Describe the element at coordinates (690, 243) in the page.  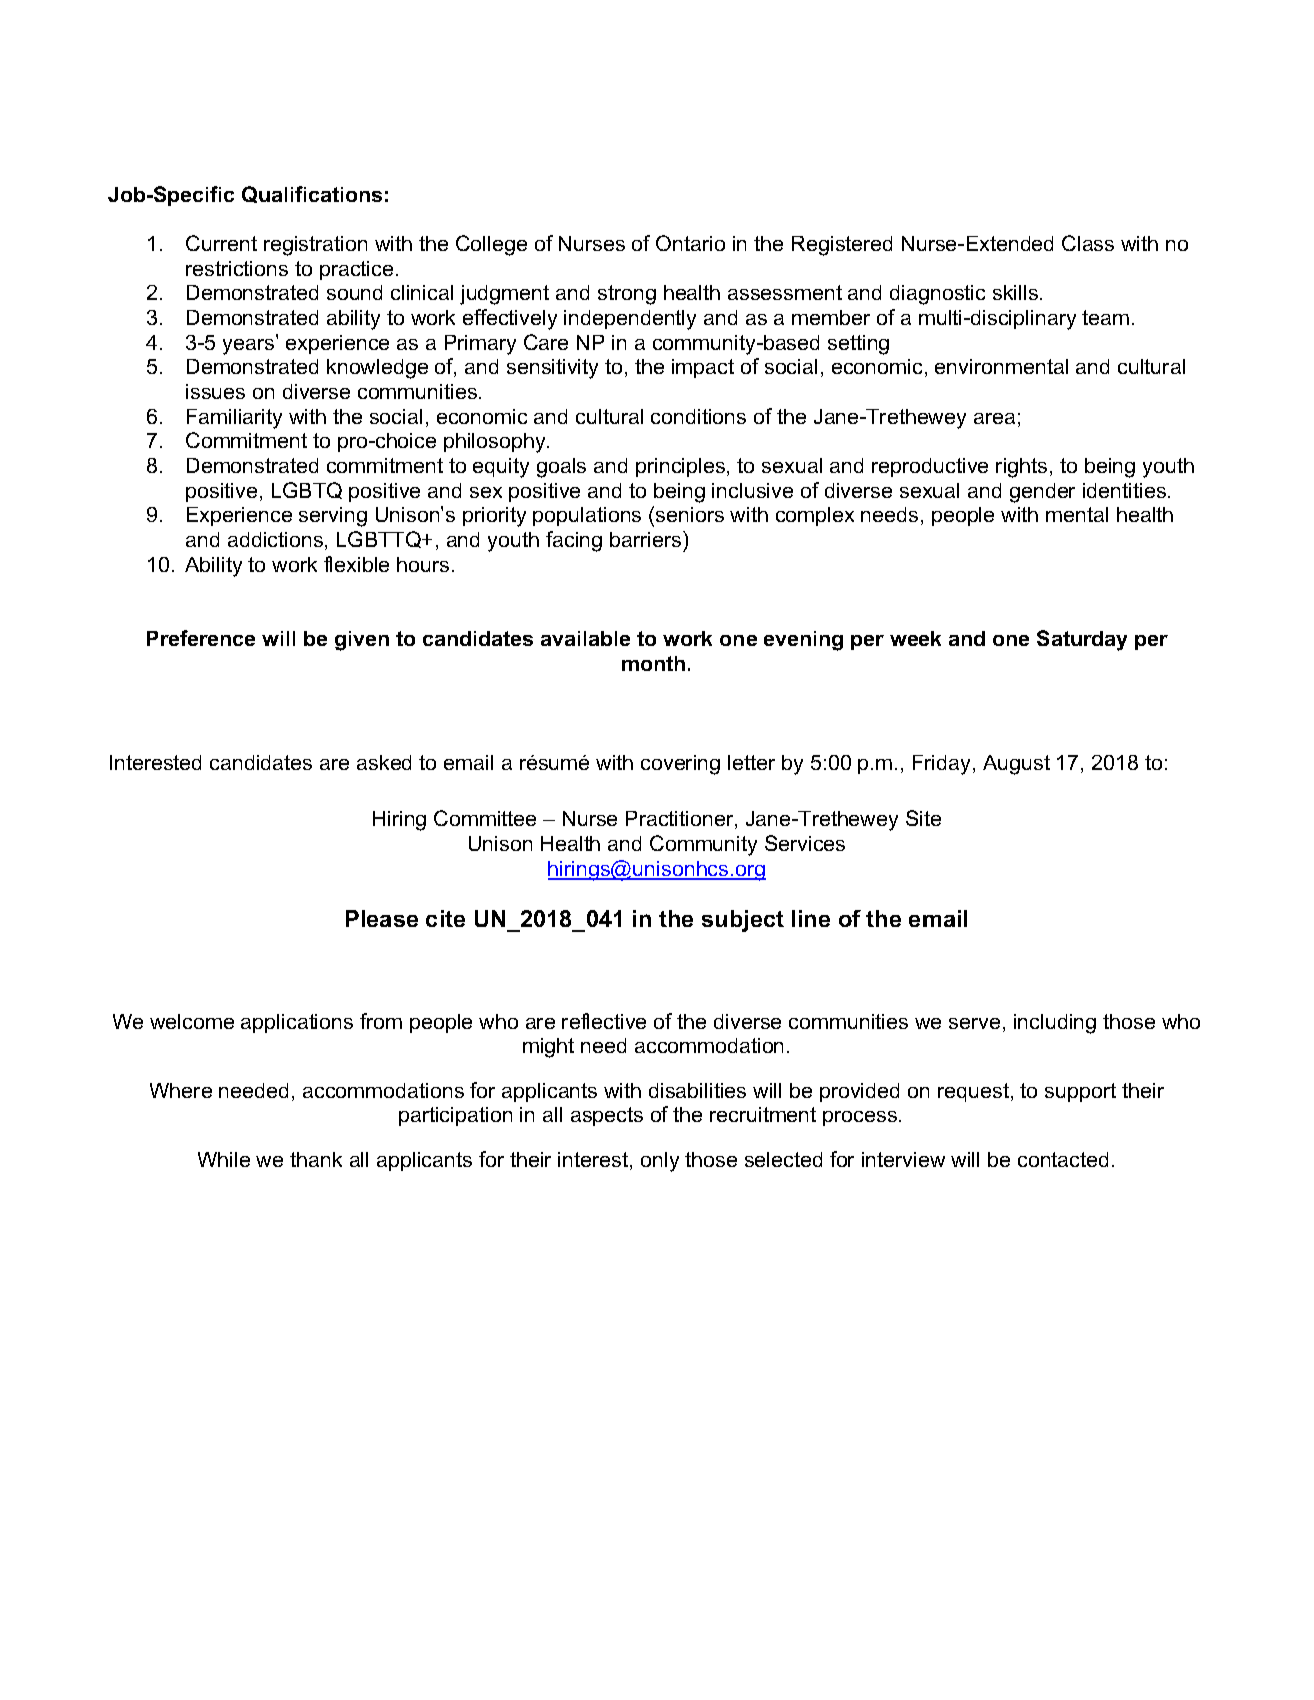
I see `Ontario` at that location.
